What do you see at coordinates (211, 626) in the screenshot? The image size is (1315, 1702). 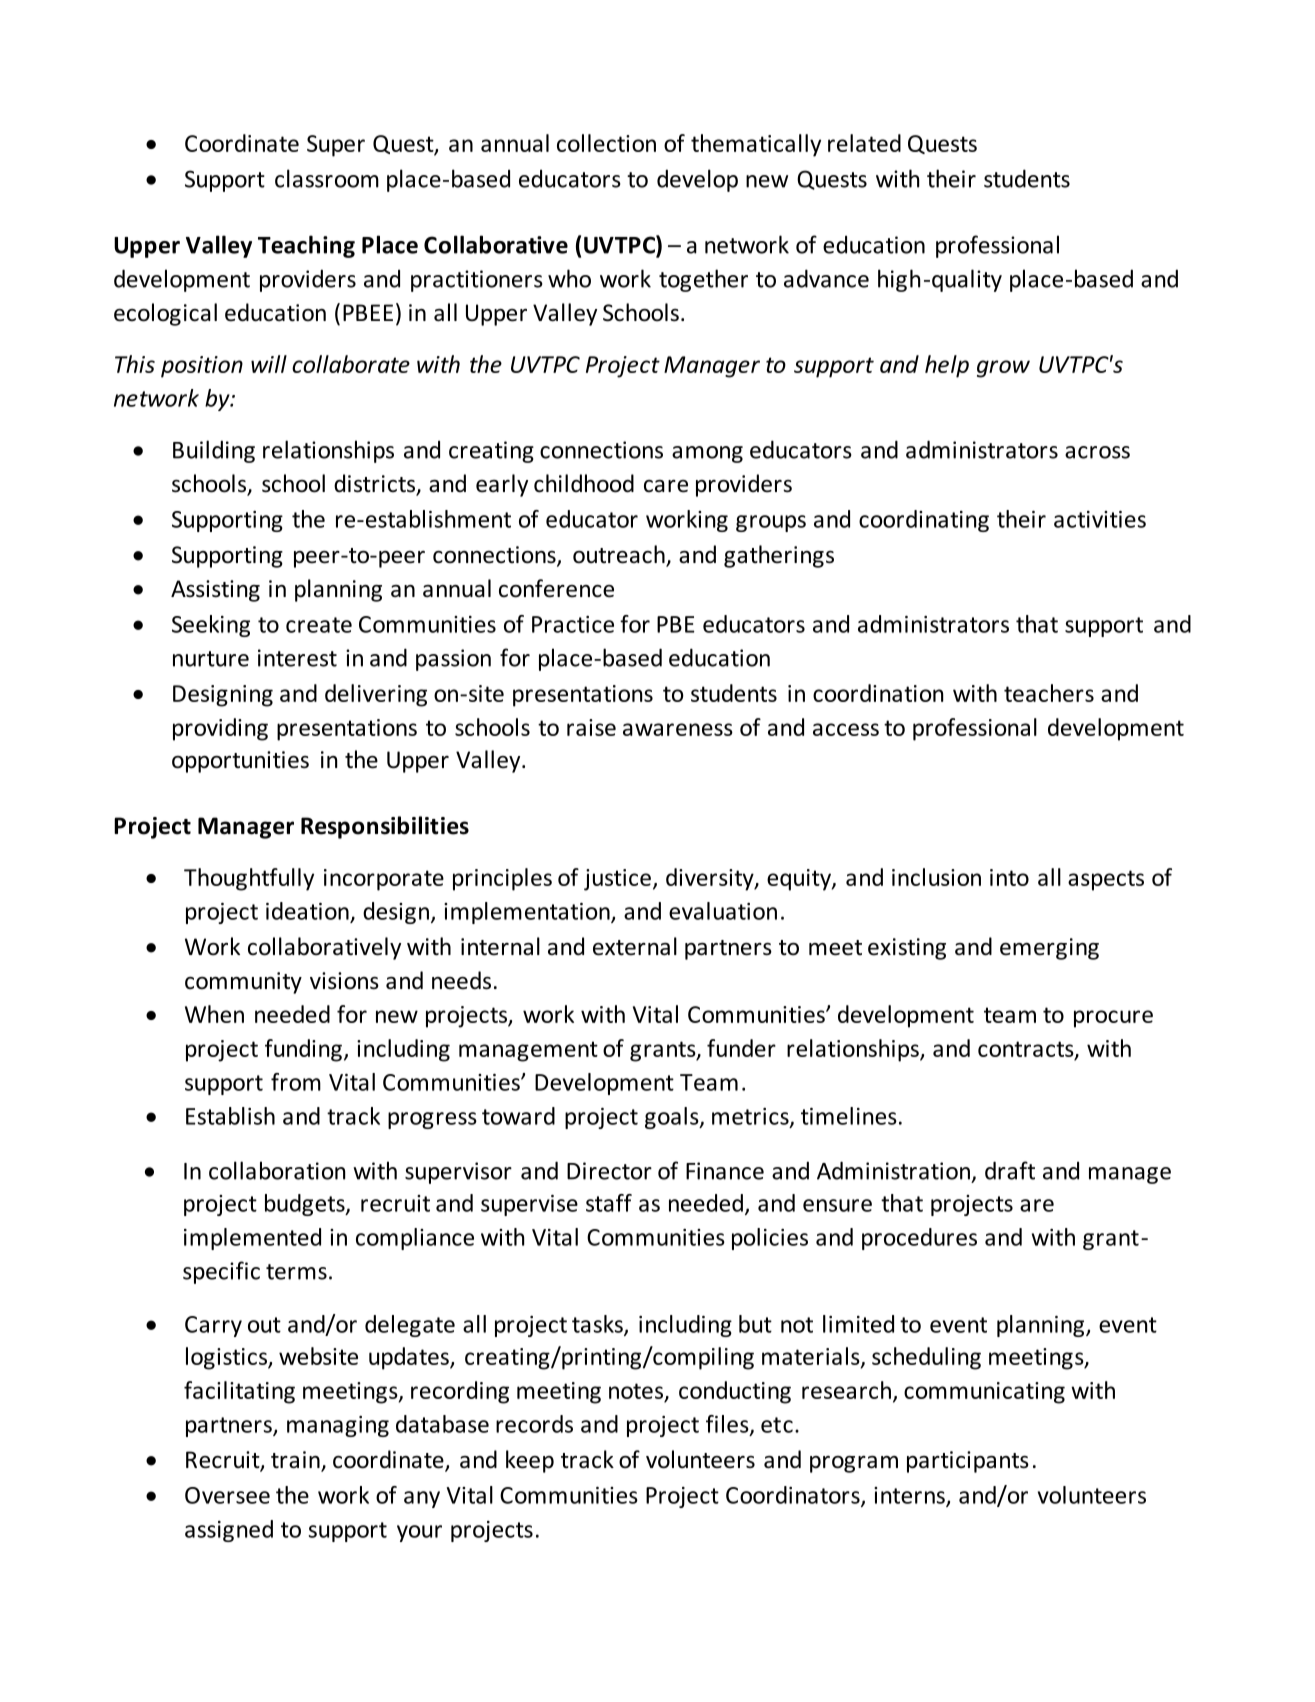 I see `Seeking` at bounding box center [211, 626].
